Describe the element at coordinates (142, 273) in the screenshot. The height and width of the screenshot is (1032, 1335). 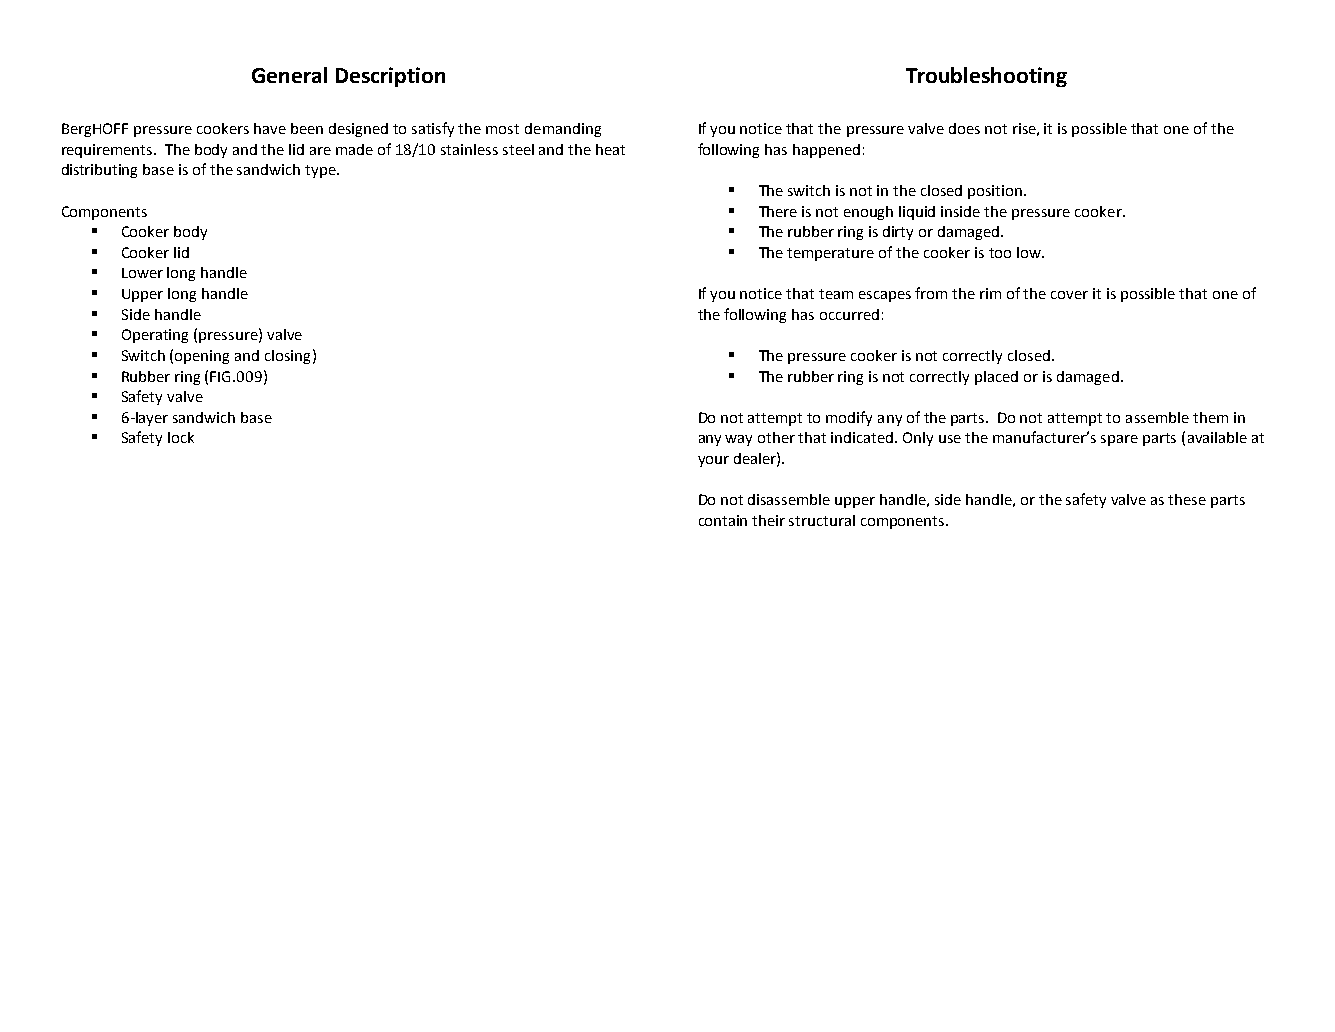
I see `Lower` at that location.
